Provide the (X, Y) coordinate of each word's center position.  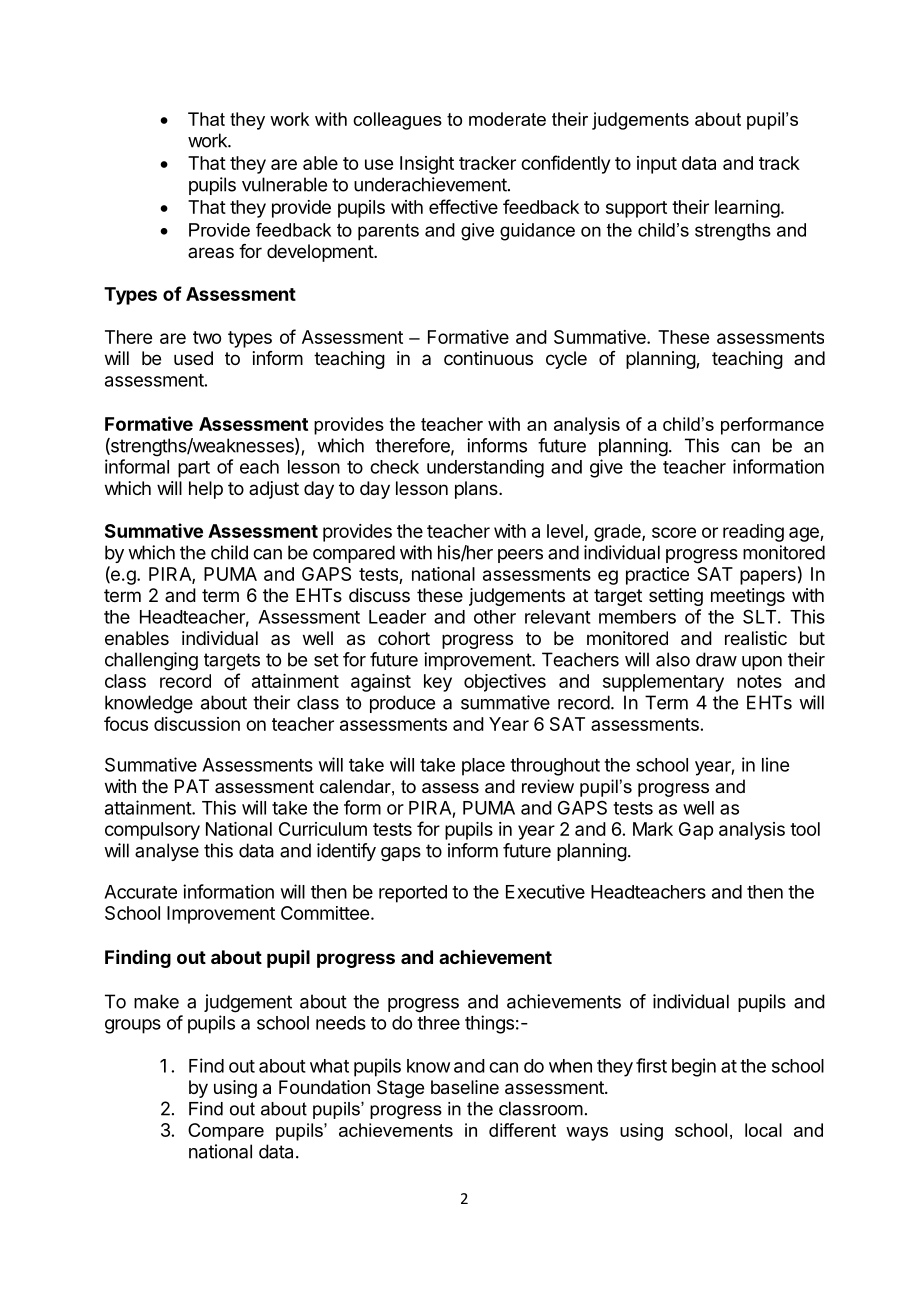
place (483, 767)
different (522, 1130)
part (194, 469)
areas (211, 252)
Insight (427, 165)
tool (805, 829)
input (657, 165)
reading (753, 533)
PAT (192, 786)
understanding (485, 468)
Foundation (324, 1087)
